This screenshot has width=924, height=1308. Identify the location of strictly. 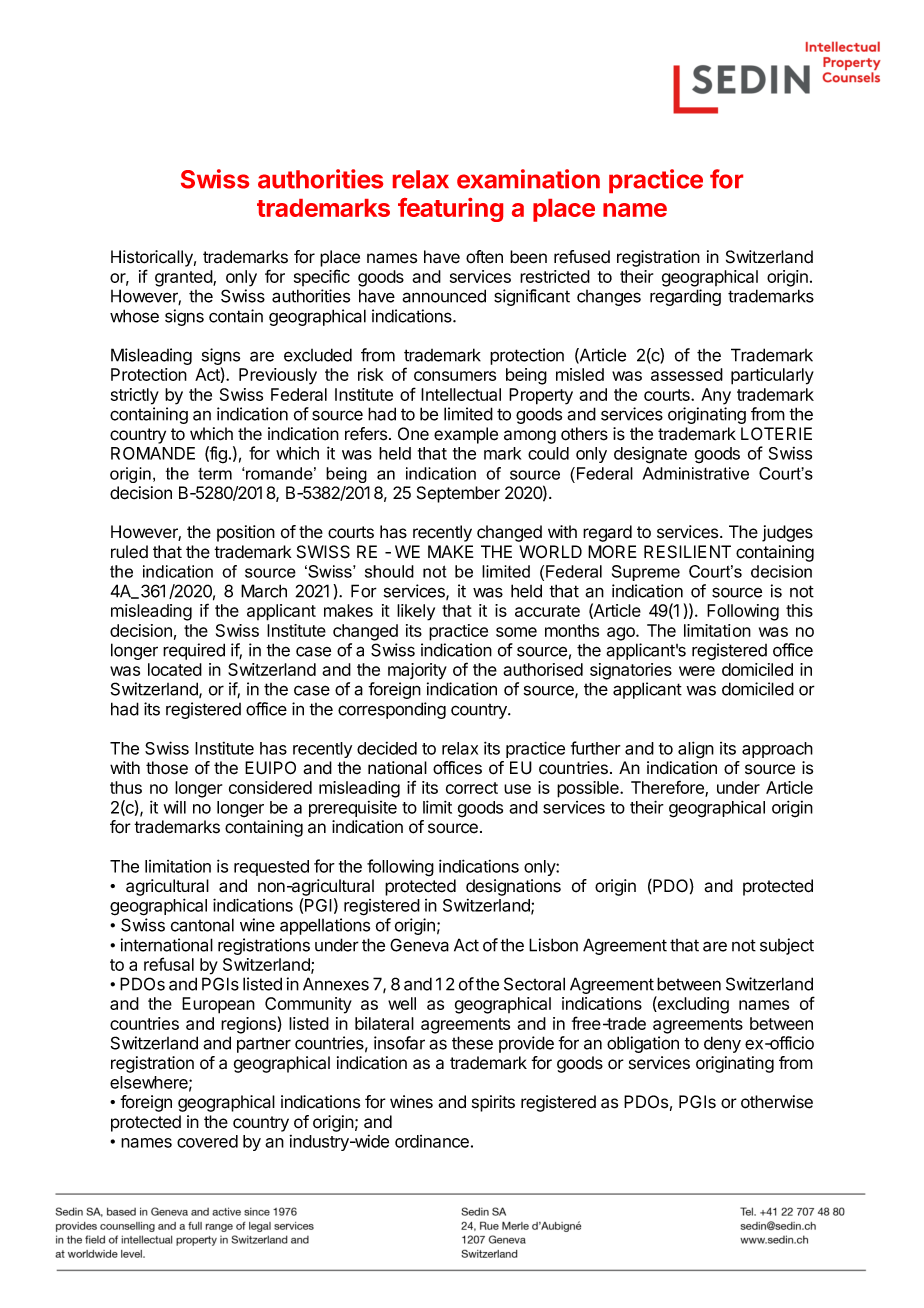
(135, 396).
